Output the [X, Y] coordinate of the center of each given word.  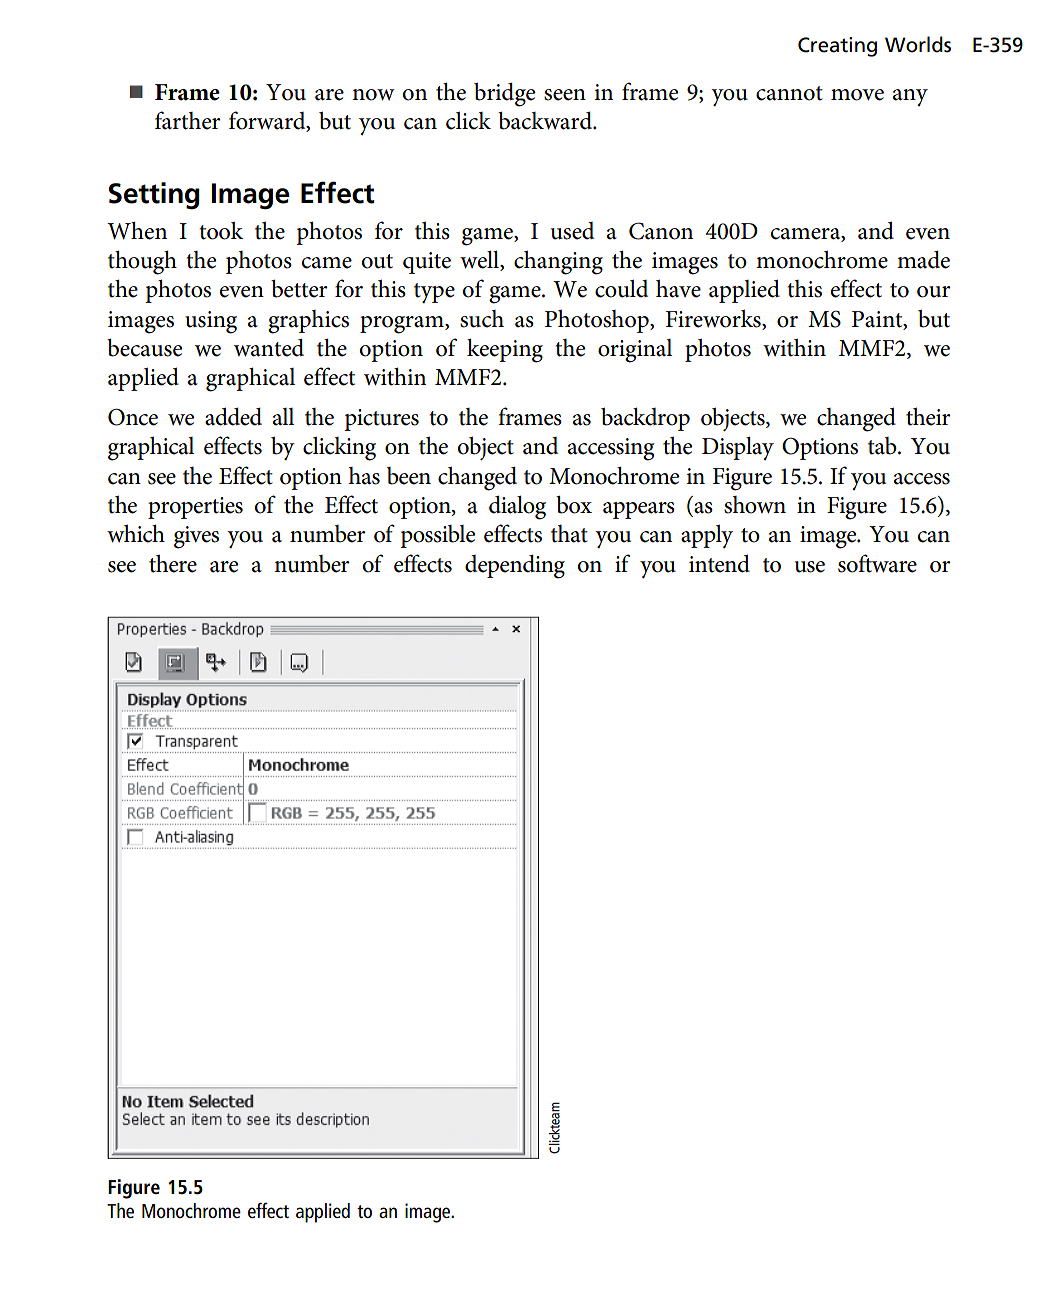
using [211, 322]
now [373, 95]
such [482, 319]
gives [196, 537]
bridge [504, 94]
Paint [878, 320]
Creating [837, 47]
